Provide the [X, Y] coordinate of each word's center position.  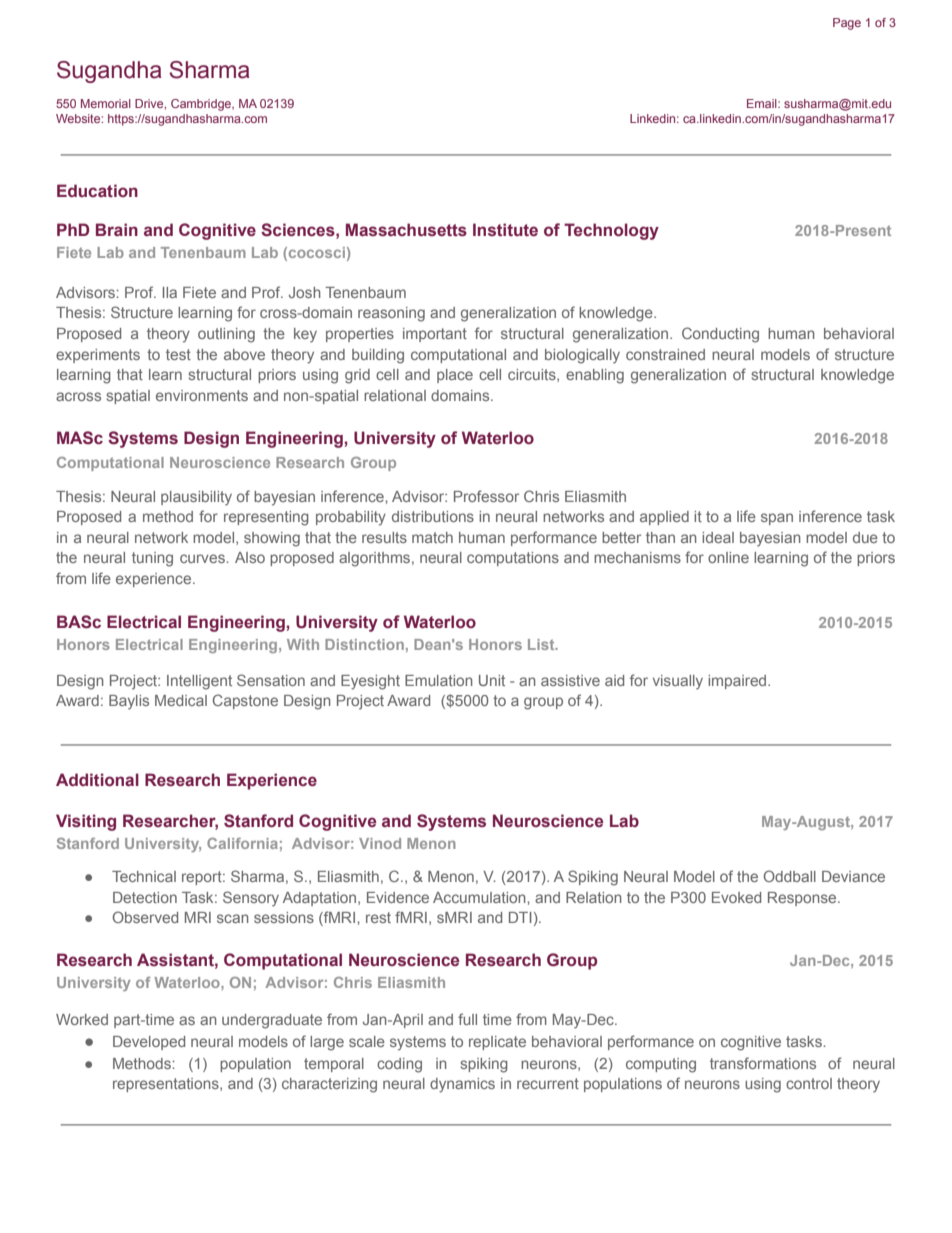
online [728, 557]
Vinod [380, 843]
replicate [497, 1043]
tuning [152, 559]
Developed [149, 1043]
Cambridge [202, 105]
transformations [763, 1063]
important [435, 335]
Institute [505, 229]
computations [513, 559]
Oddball [790, 876]
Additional [97, 780]
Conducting [720, 335]
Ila [170, 292]
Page [847, 24]
